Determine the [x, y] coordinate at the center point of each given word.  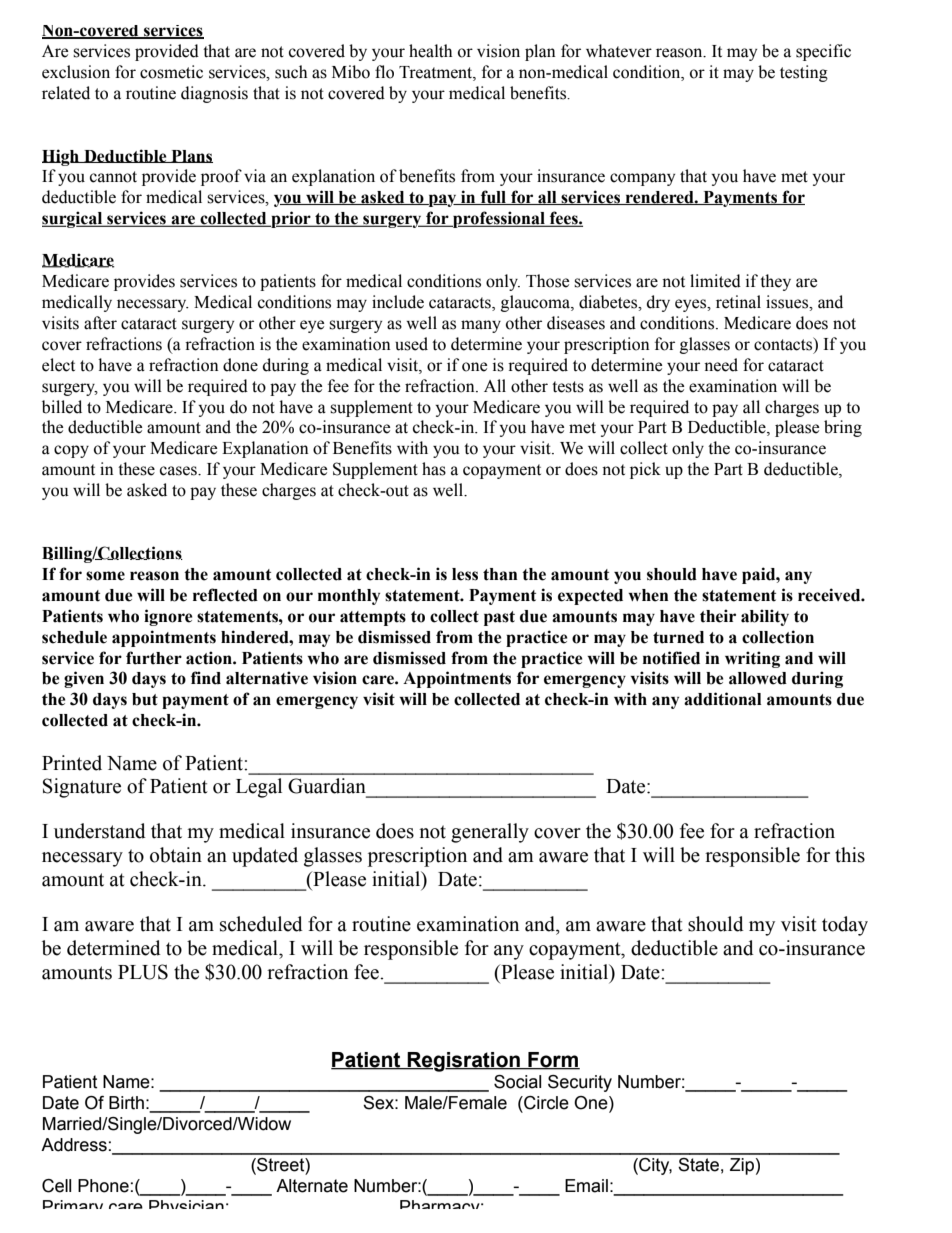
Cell [56, 1186]
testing [804, 73]
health [430, 51]
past [499, 618]
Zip [742, 1166]
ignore [168, 617]
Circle [545, 1103]
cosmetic [171, 72]
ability [765, 617]
